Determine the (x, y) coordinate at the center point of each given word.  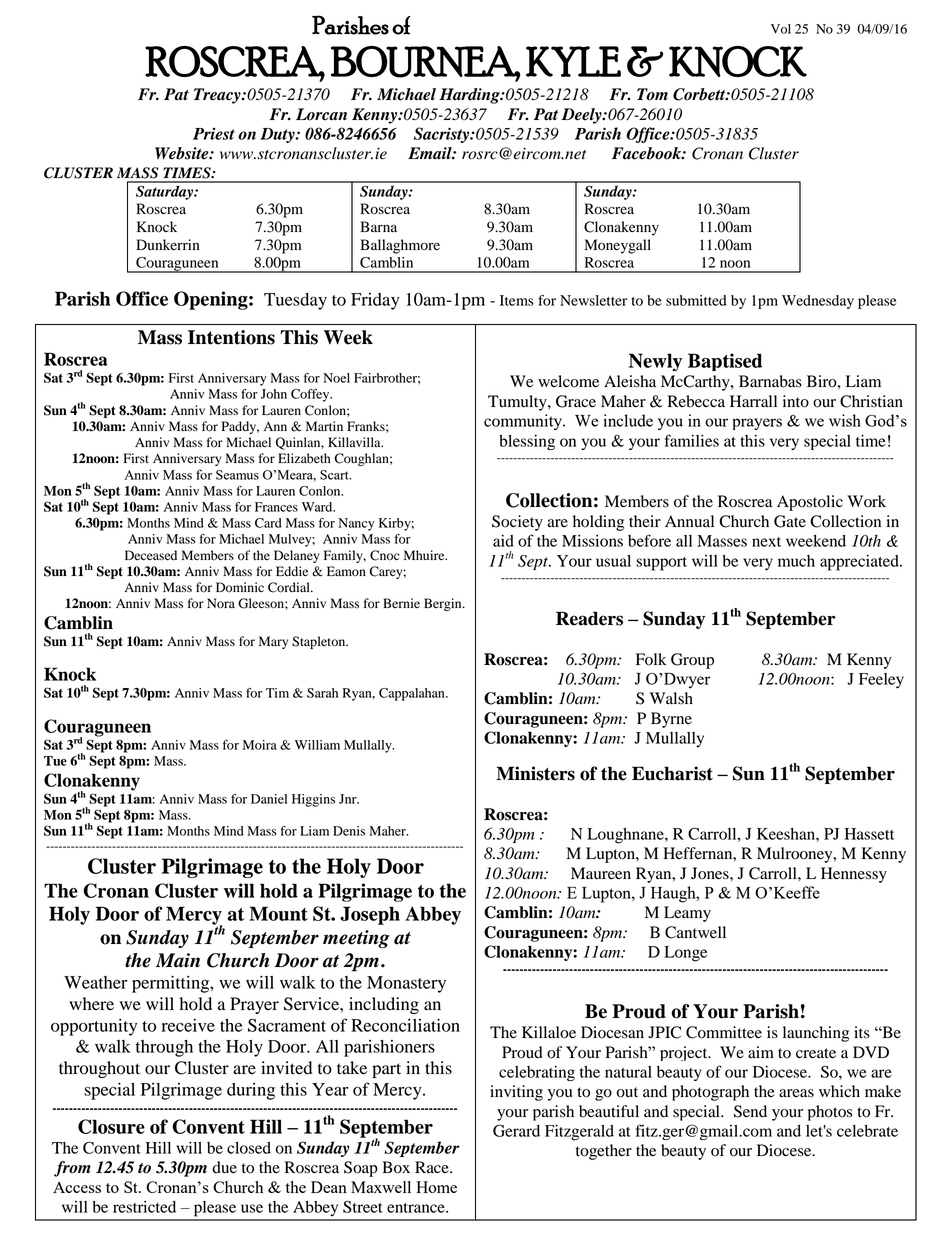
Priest (214, 134)
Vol (781, 29)
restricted (144, 1207)
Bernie (401, 603)
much (796, 561)
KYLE (573, 61)
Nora (221, 603)
